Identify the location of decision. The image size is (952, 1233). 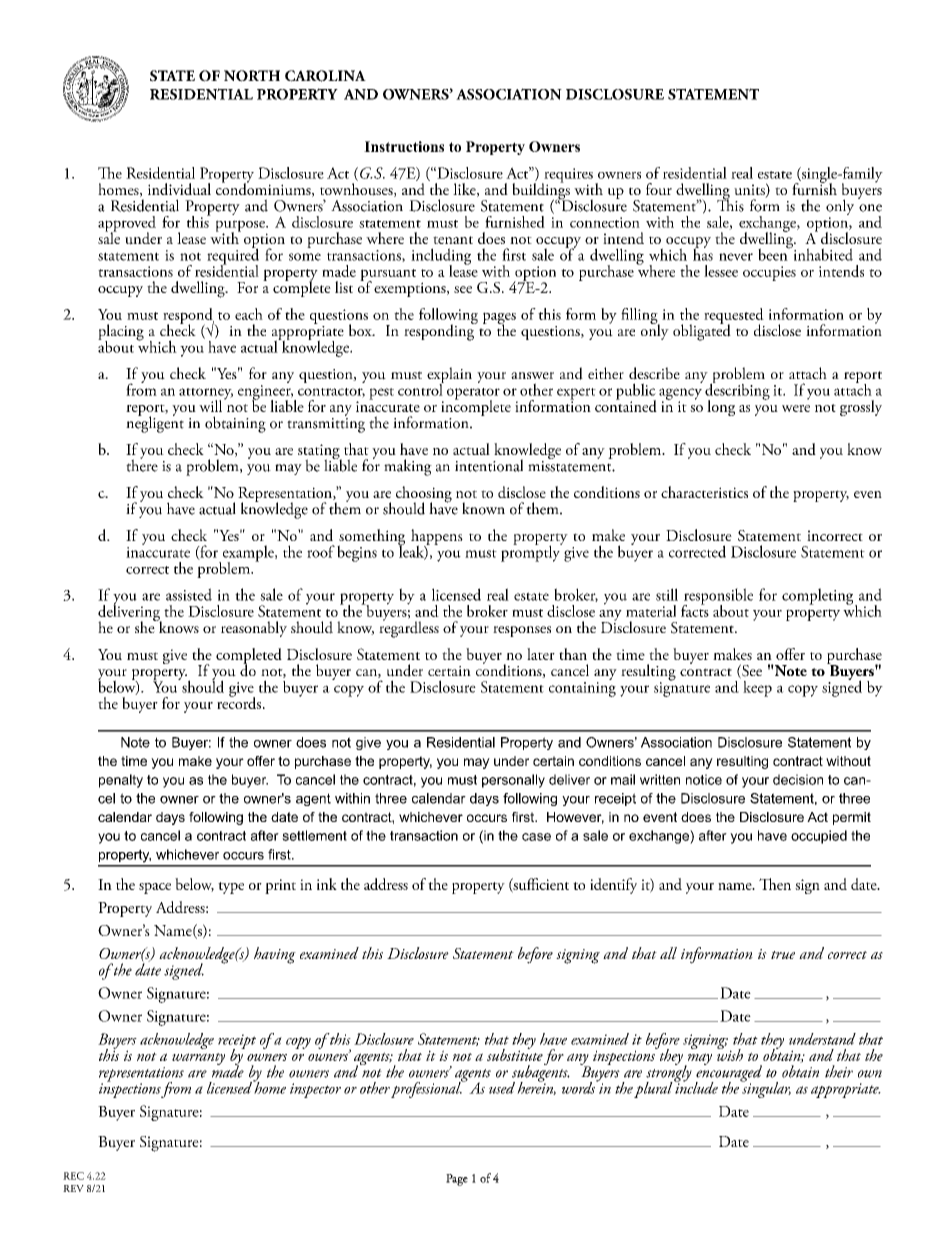
(798, 779).
